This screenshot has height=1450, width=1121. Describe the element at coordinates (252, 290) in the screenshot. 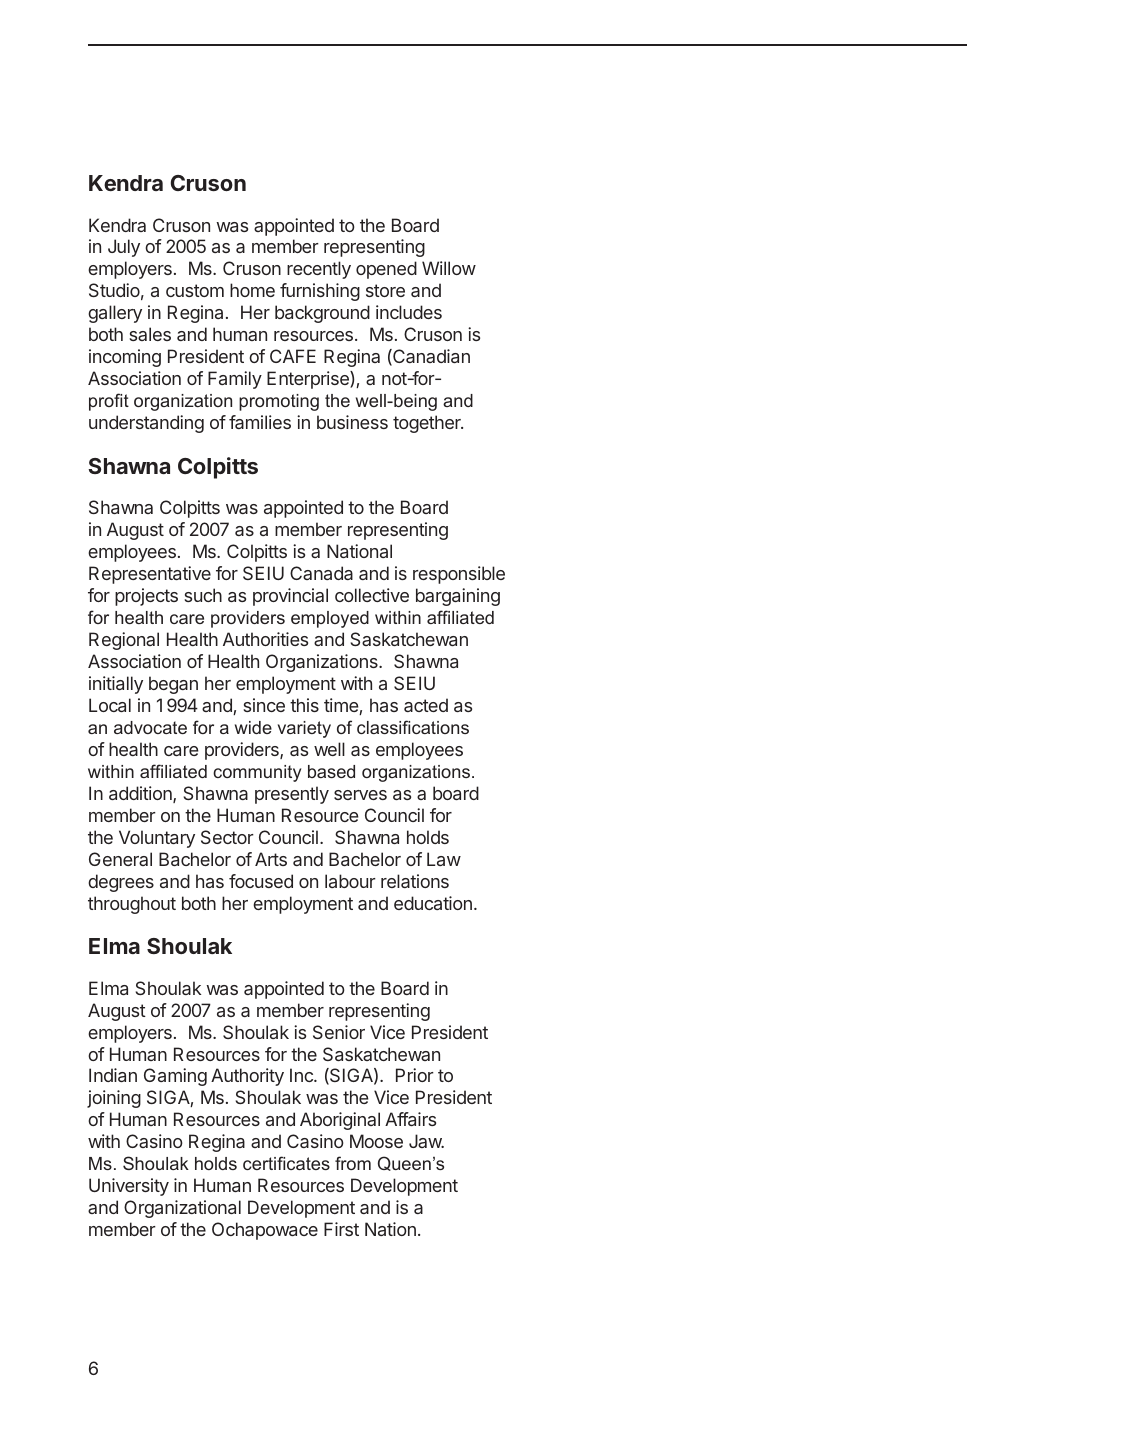

I see `home` at that location.
